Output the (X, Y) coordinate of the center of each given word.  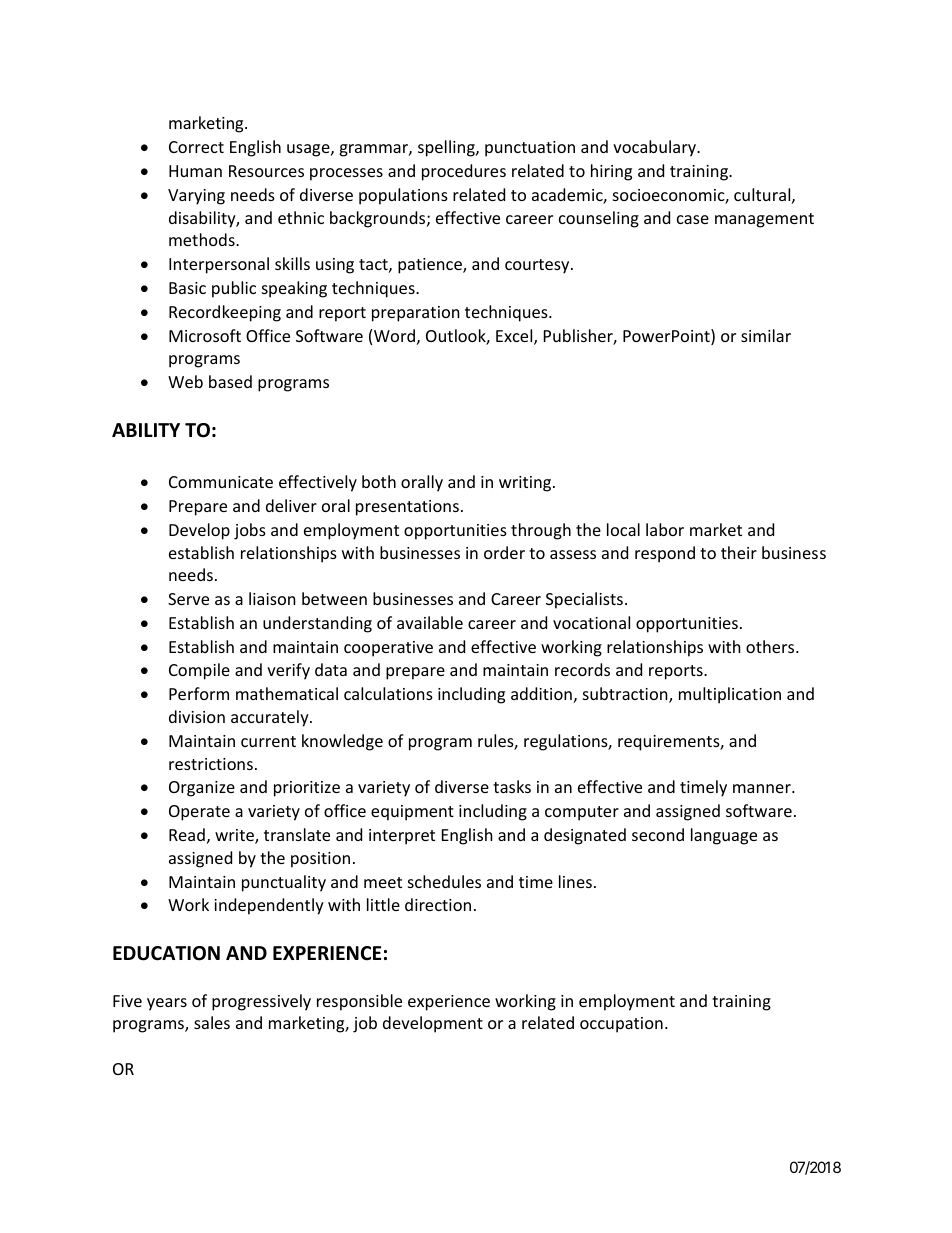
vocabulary (655, 148)
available (430, 622)
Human (195, 171)
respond (665, 554)
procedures (464, 172)
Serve (188, 599)
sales (212, 1022)
